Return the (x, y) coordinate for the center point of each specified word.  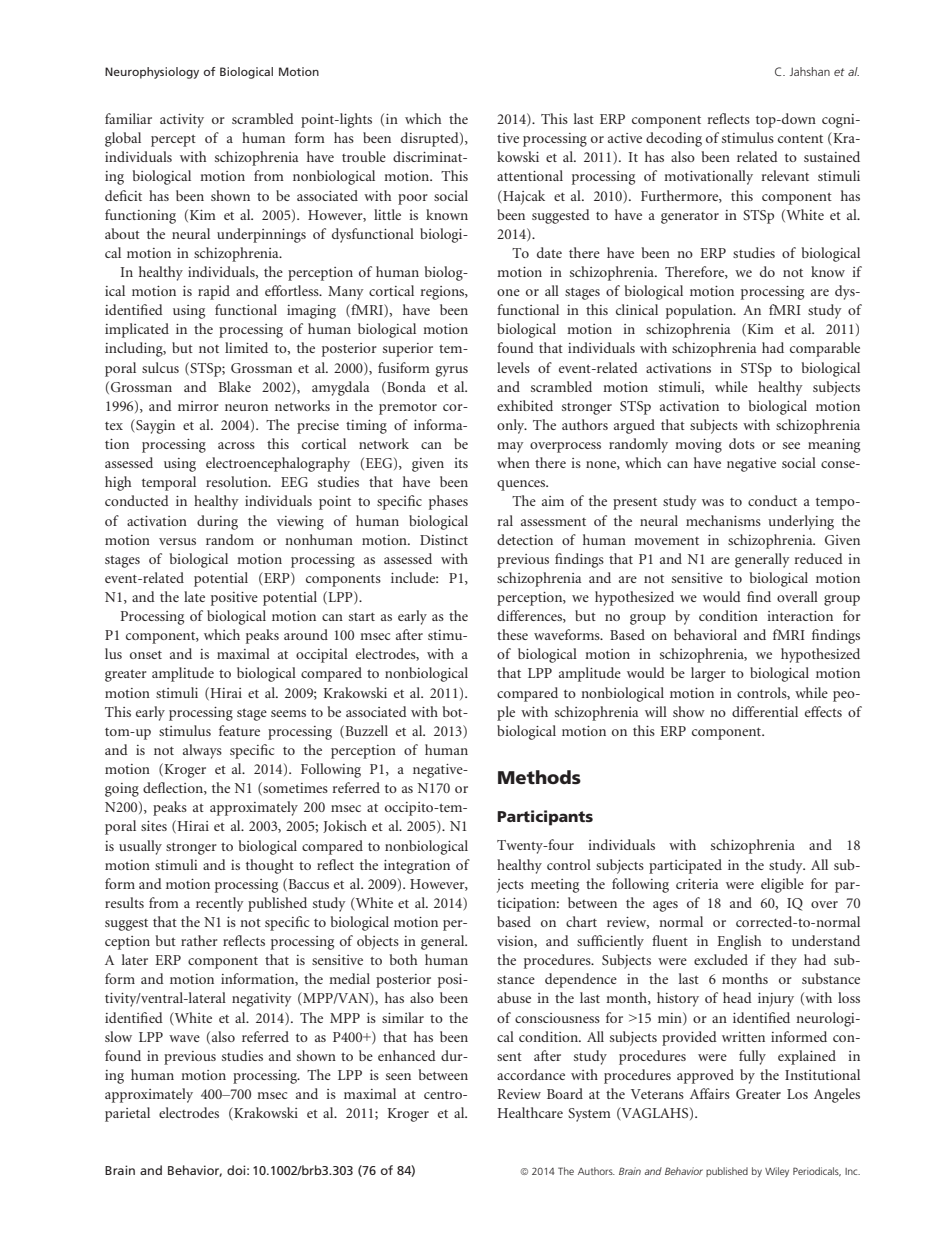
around (306, 634)
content (800, 139)
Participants (545, 818)
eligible (782, 885)
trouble (364, 156)
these (512, 634)
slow (118, 1036)
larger (708, 674)
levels (513, 367)
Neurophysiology (152, 73)
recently (220, 904)
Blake (235, 386)
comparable (825, 349)
